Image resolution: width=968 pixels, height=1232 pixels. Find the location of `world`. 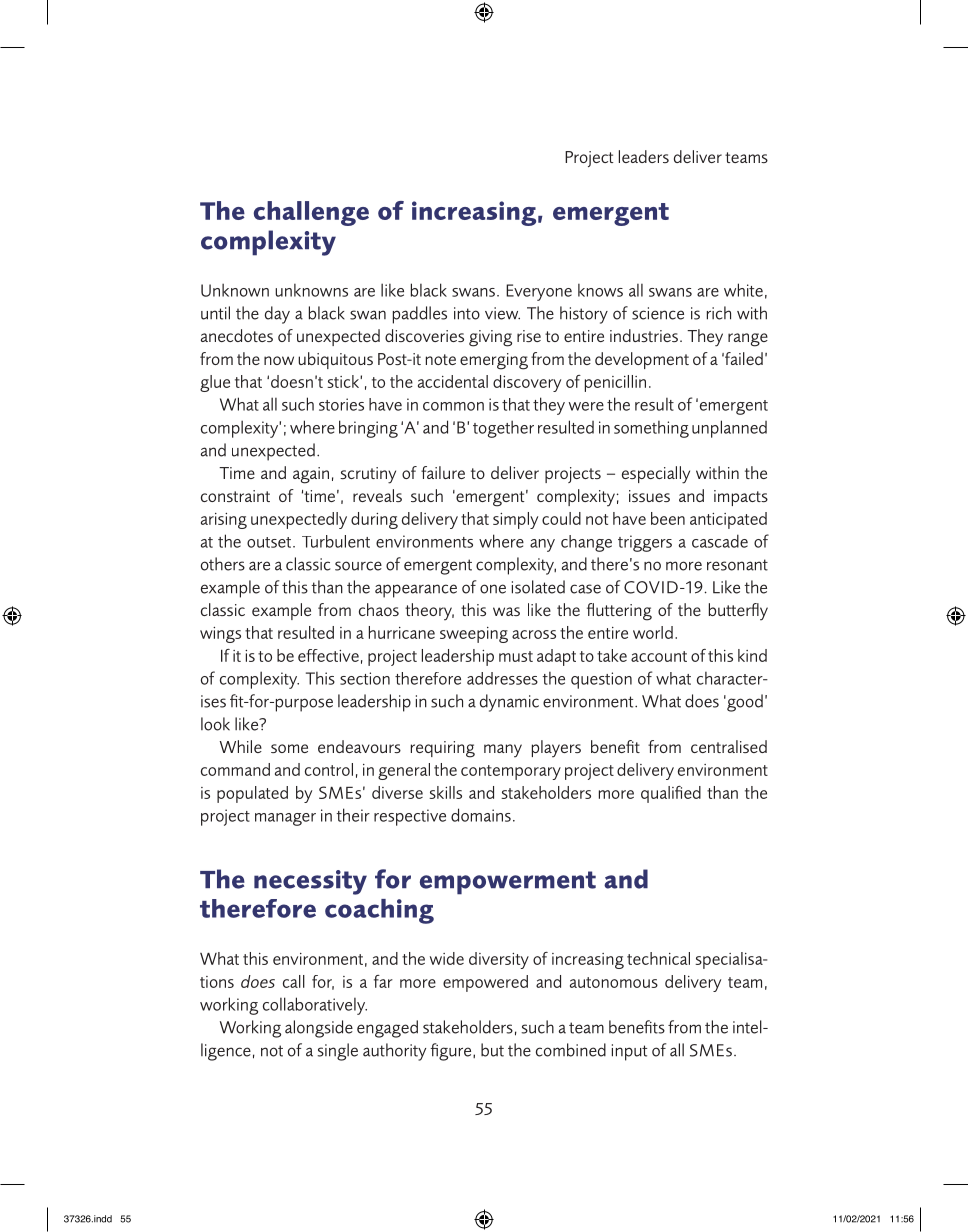

world is located at coordinates (653, 632).
